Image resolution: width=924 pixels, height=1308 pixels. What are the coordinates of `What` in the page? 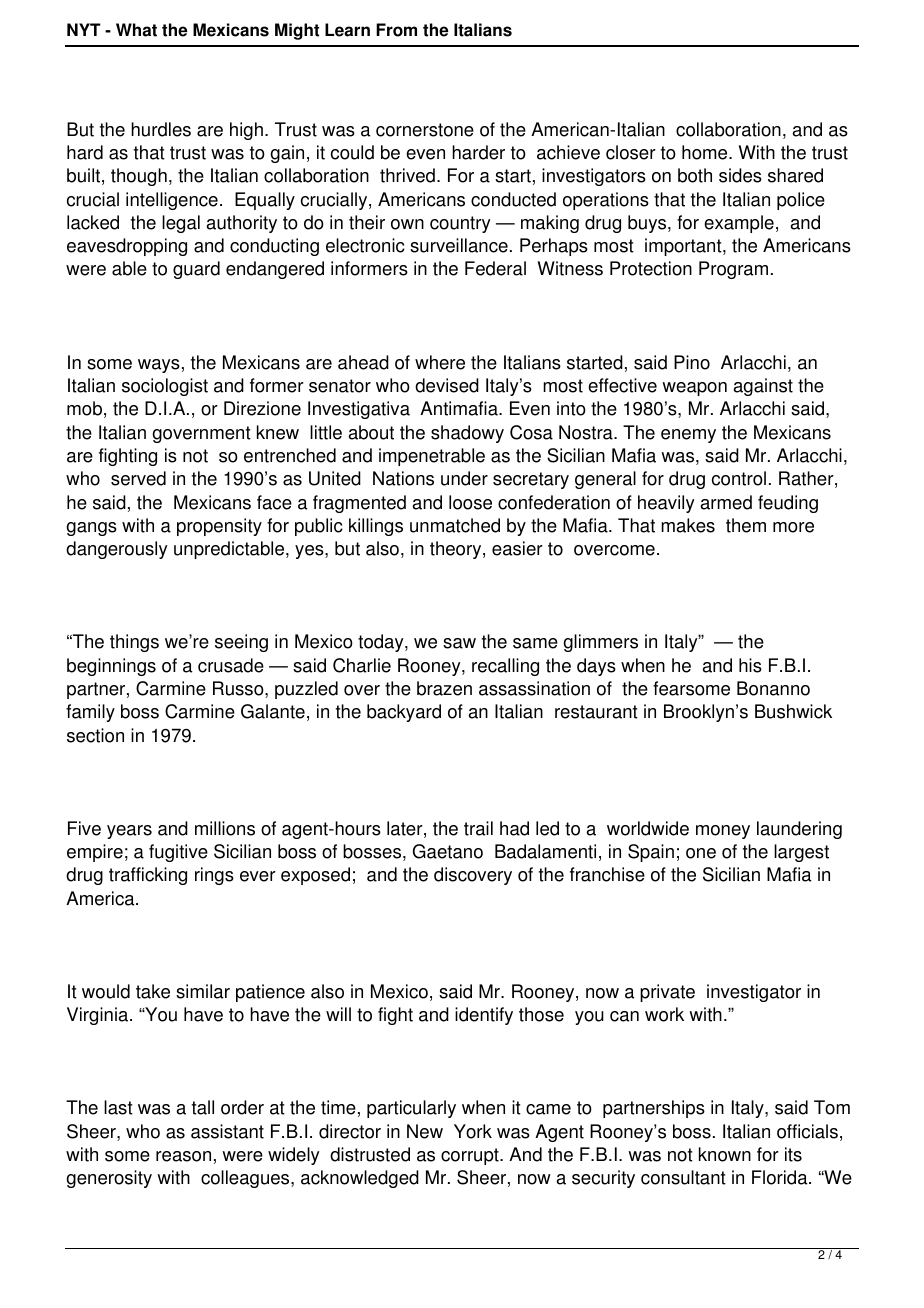 It's located at (136, 30).
